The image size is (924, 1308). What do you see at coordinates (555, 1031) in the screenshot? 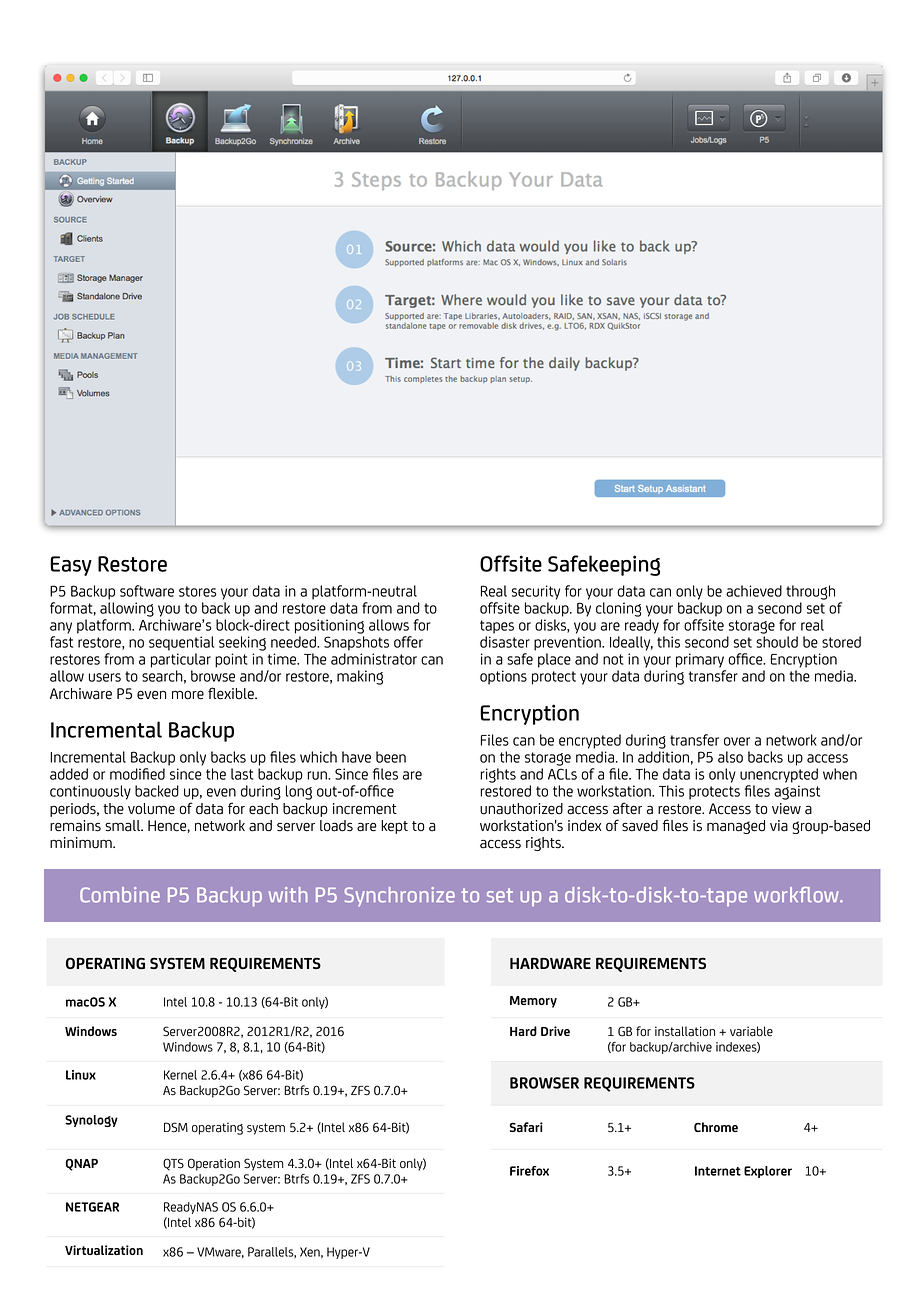
I see `Drive` at bounding box center [555, 1031].
